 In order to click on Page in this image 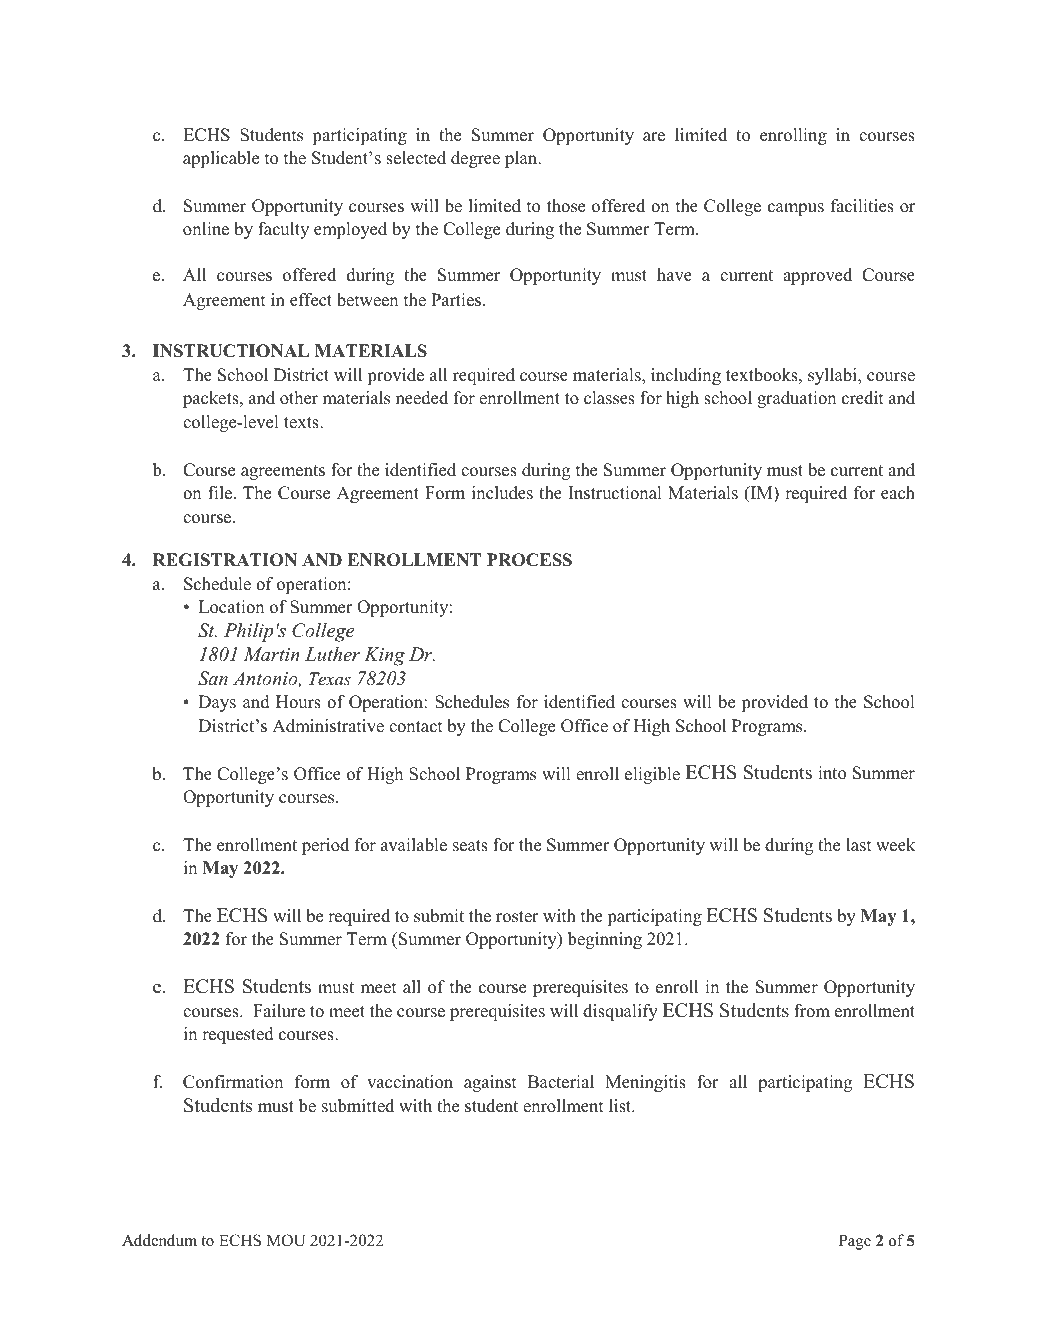, I will do `click(855, 1242)`.
